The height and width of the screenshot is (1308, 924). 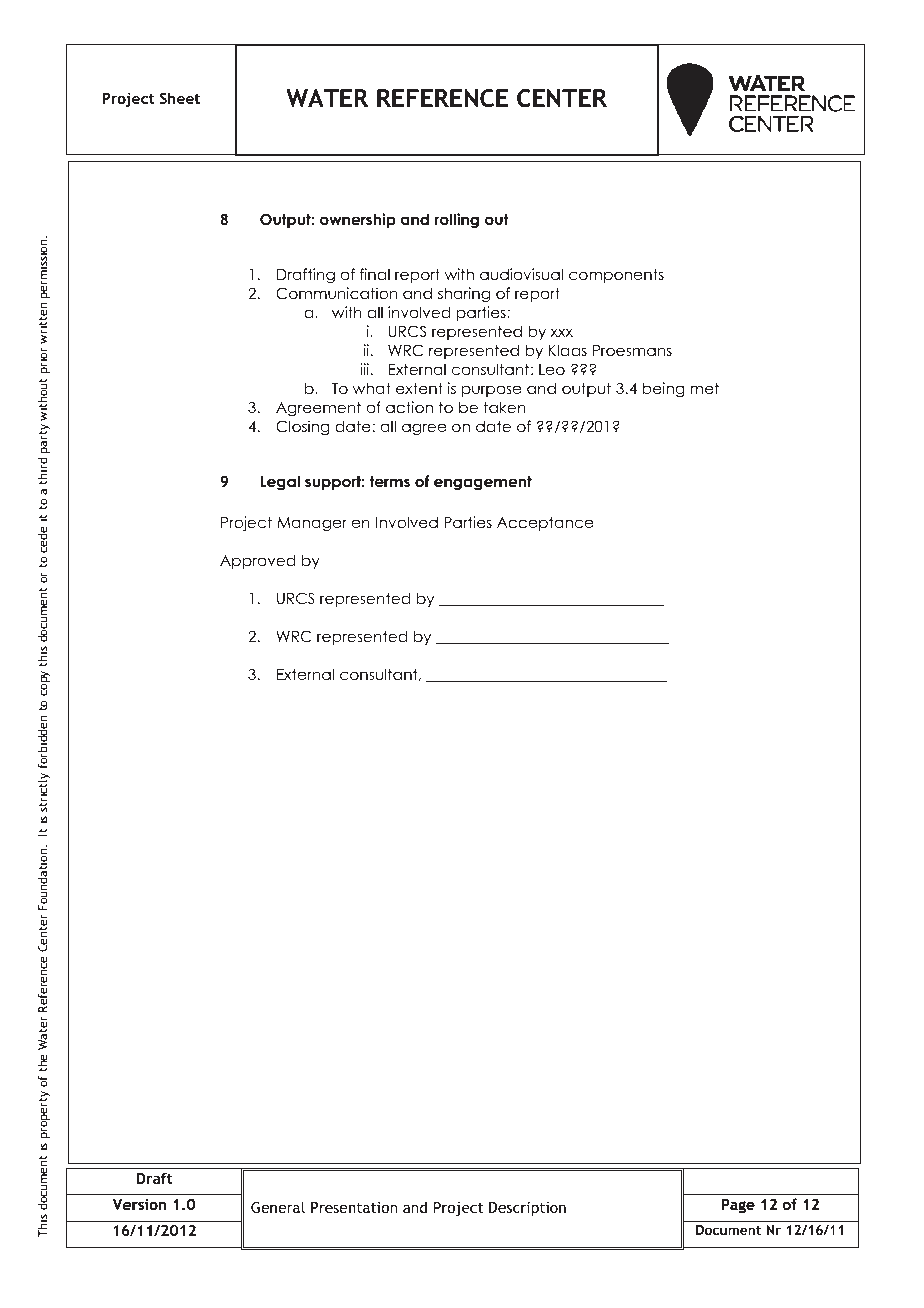 I want to click on General, so click(x=278, y=1207).
